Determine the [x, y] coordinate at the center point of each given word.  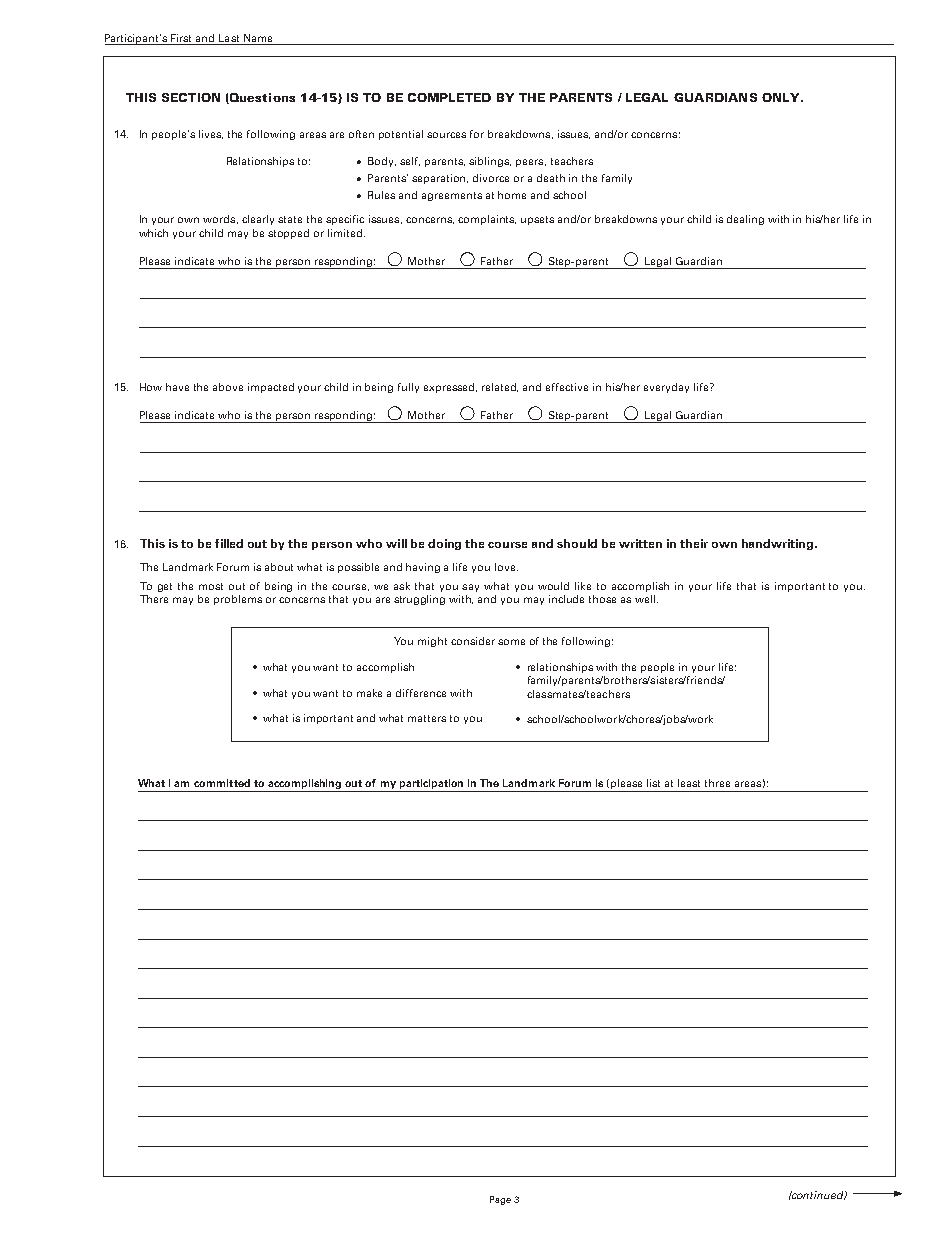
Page [500, 1200]
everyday [666, 388]
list [653, 783]
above [228, 387]
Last [229, 38]
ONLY [782, 97]
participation [432, 785]
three [717, 783]
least [689, 783]
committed [222, 783]
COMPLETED [449, 97]
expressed [450, 388]
